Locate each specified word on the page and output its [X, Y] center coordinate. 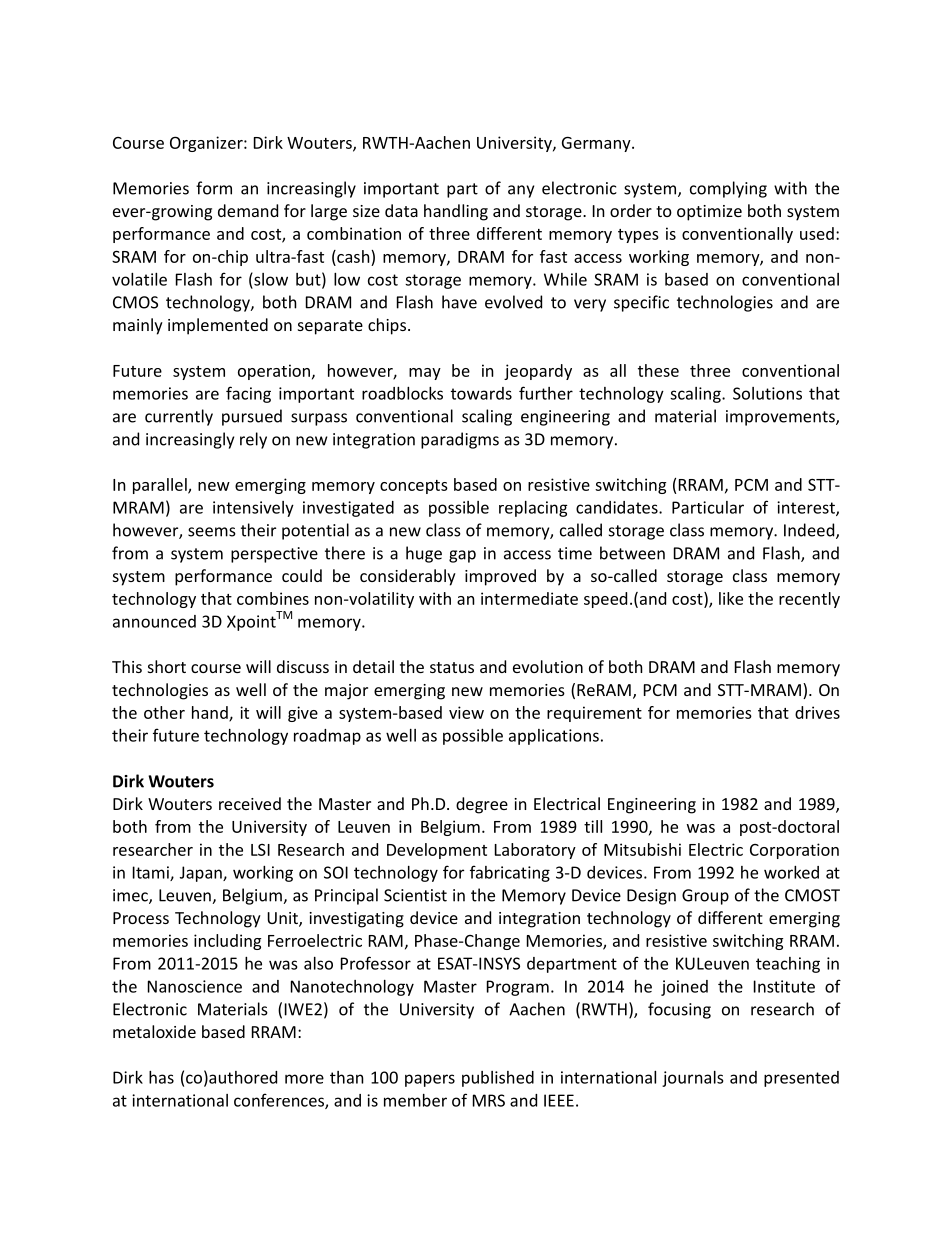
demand [248, 210]
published [498, 1079]
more [304, 1079]
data [401, 210]
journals [693, 1079]
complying [728, 189]
